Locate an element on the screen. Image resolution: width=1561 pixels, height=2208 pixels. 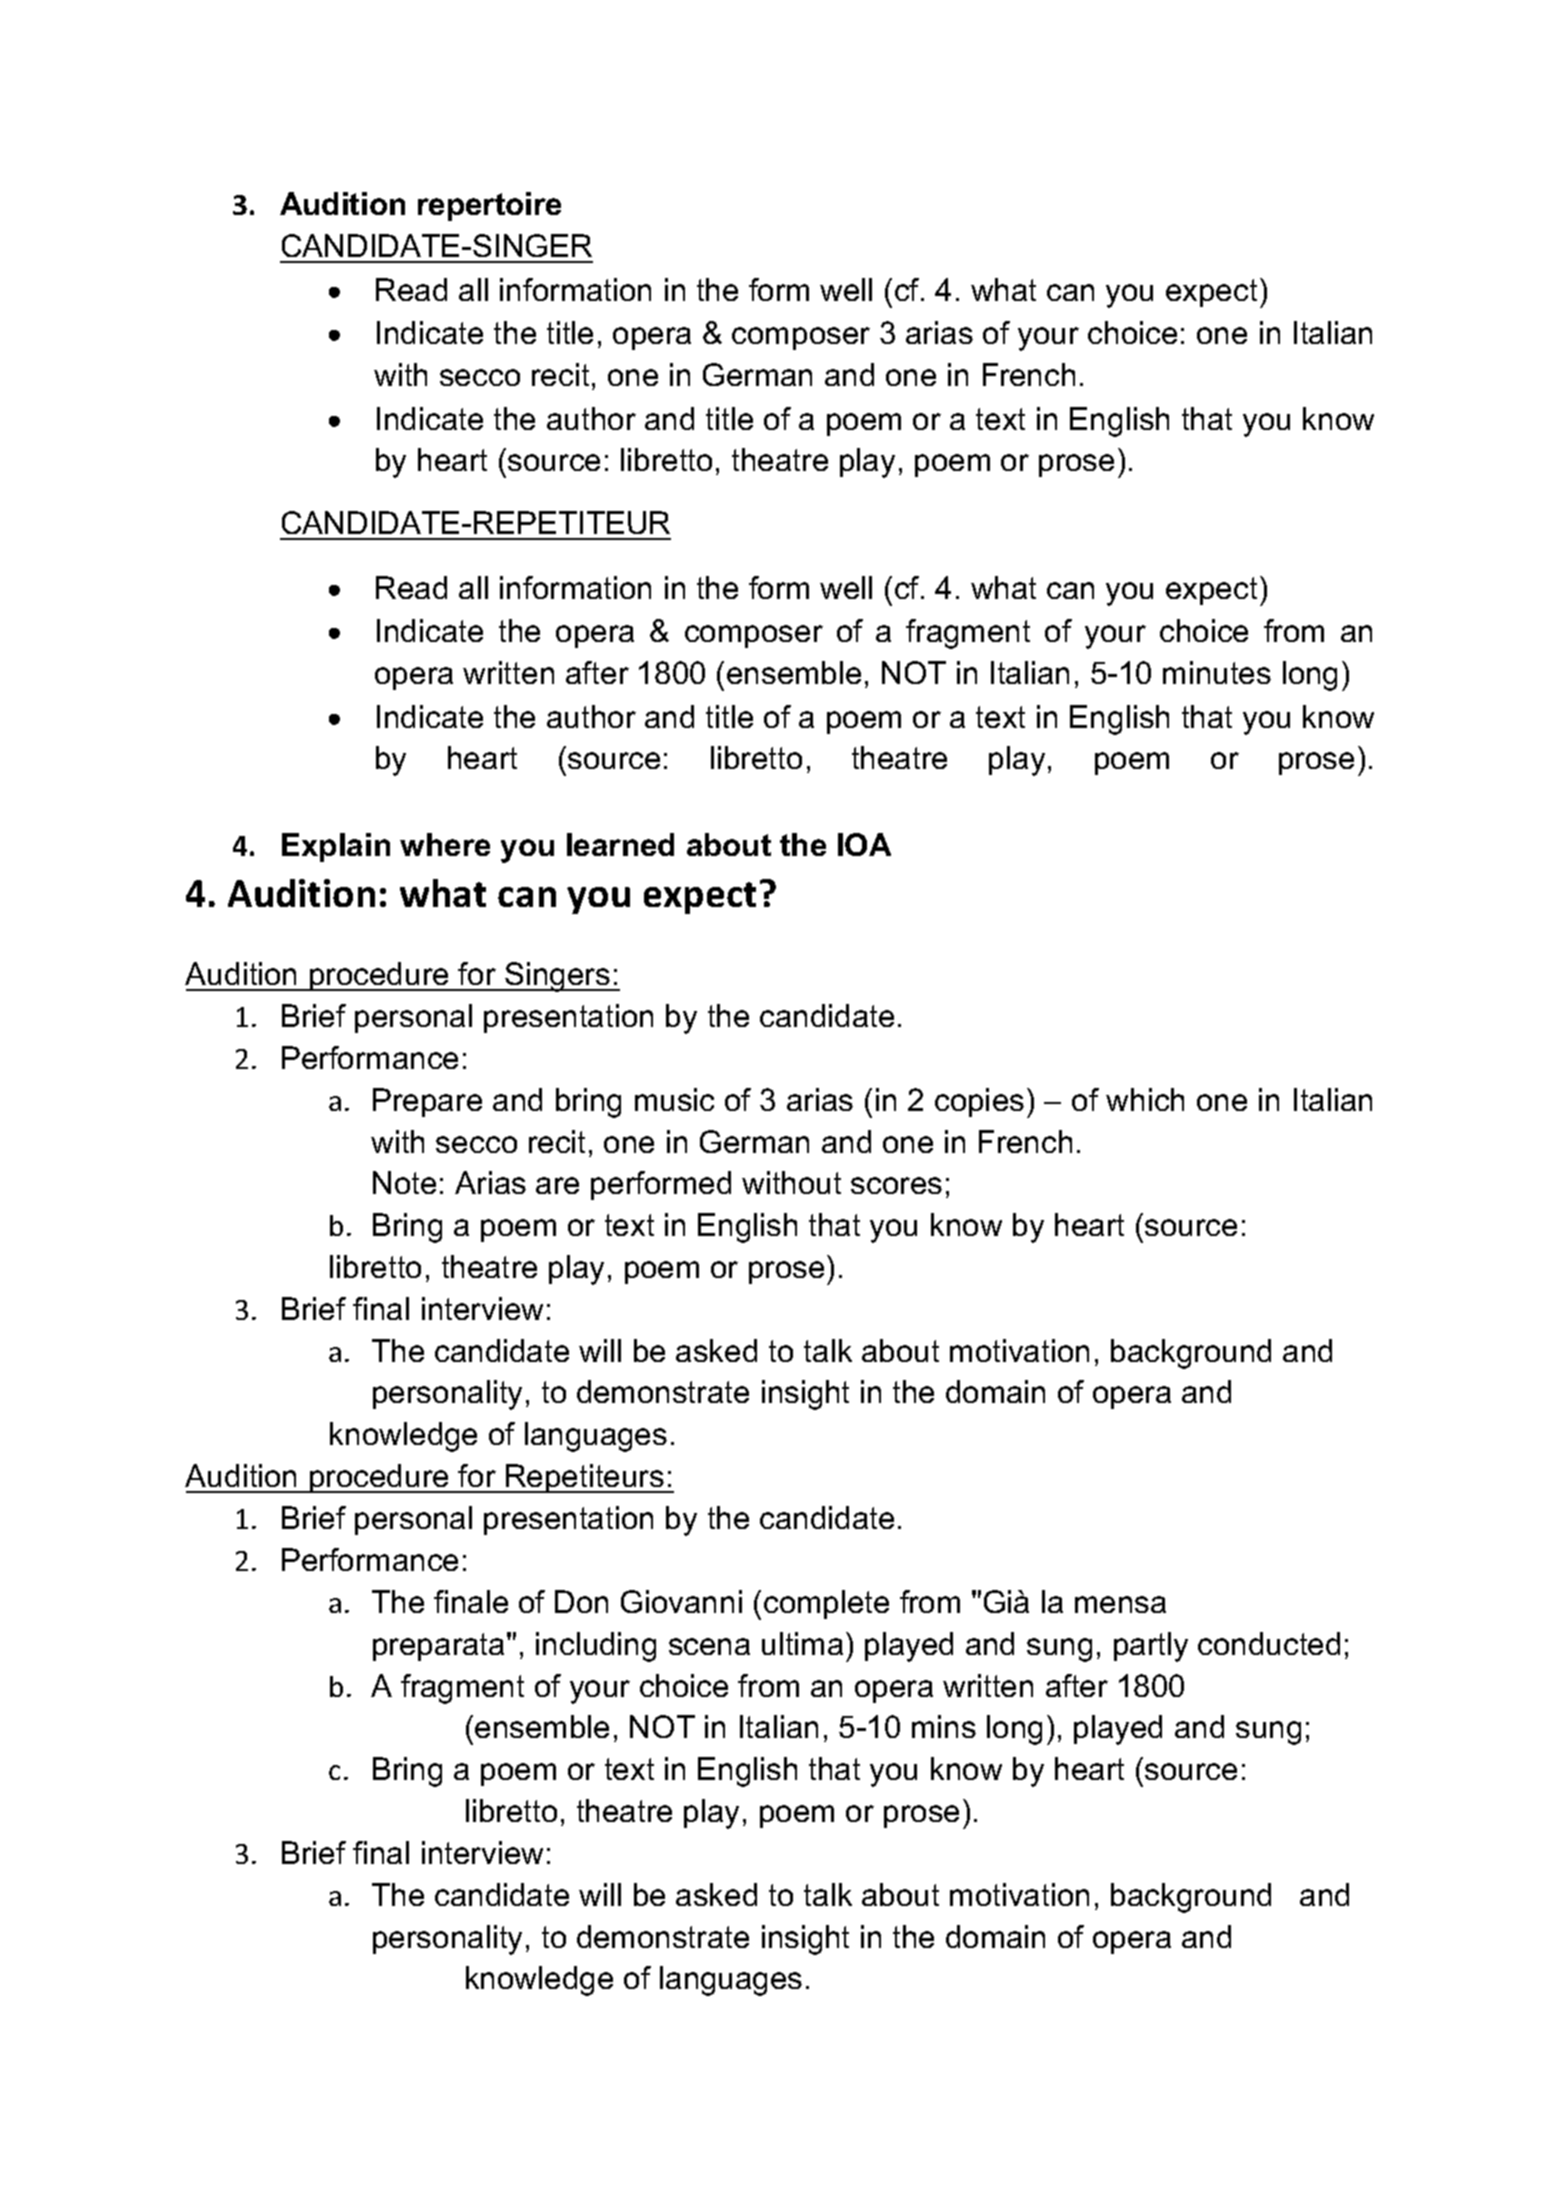
including is located at coordinates (596, 1647).
